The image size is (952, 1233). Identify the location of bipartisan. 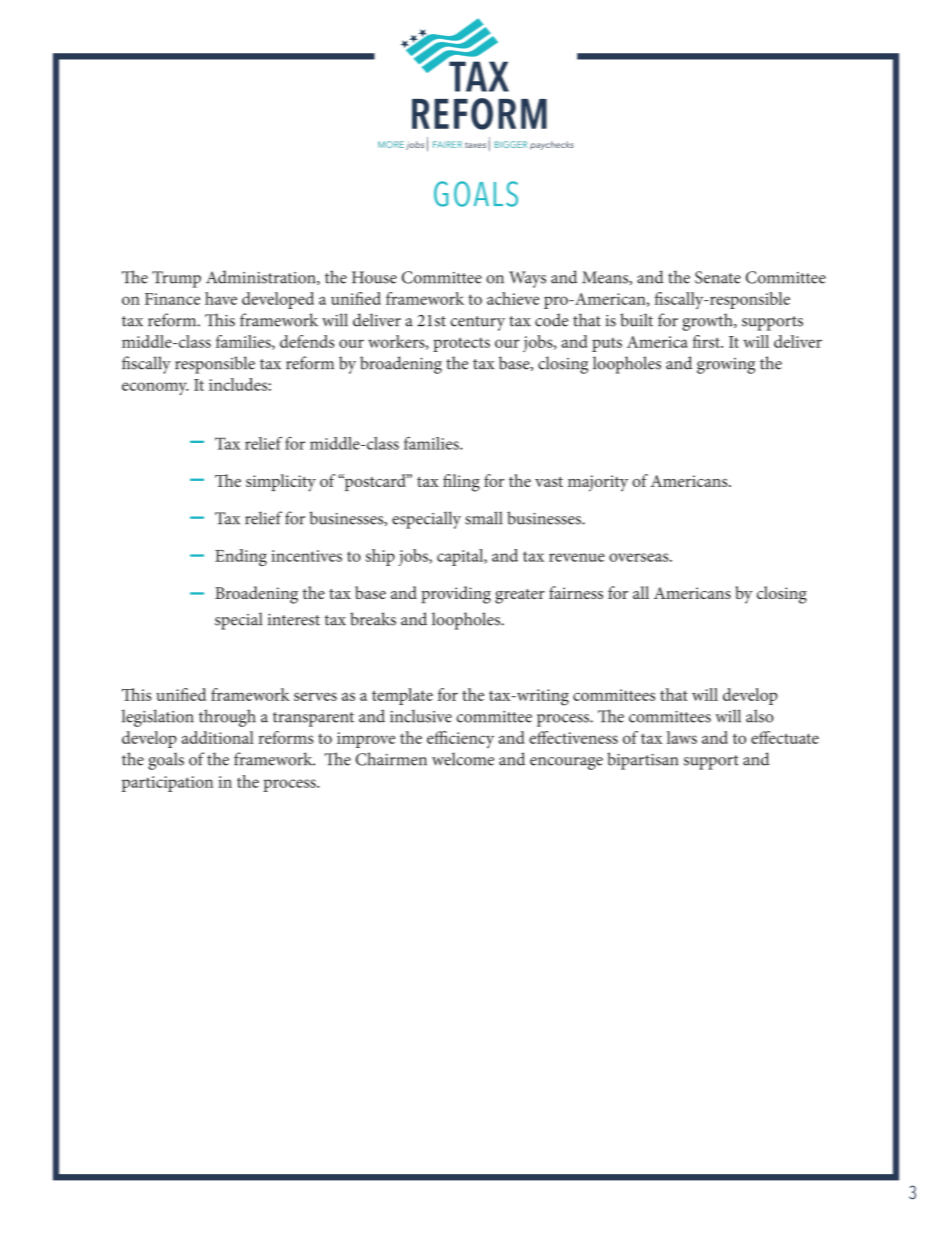
(642, 761).
